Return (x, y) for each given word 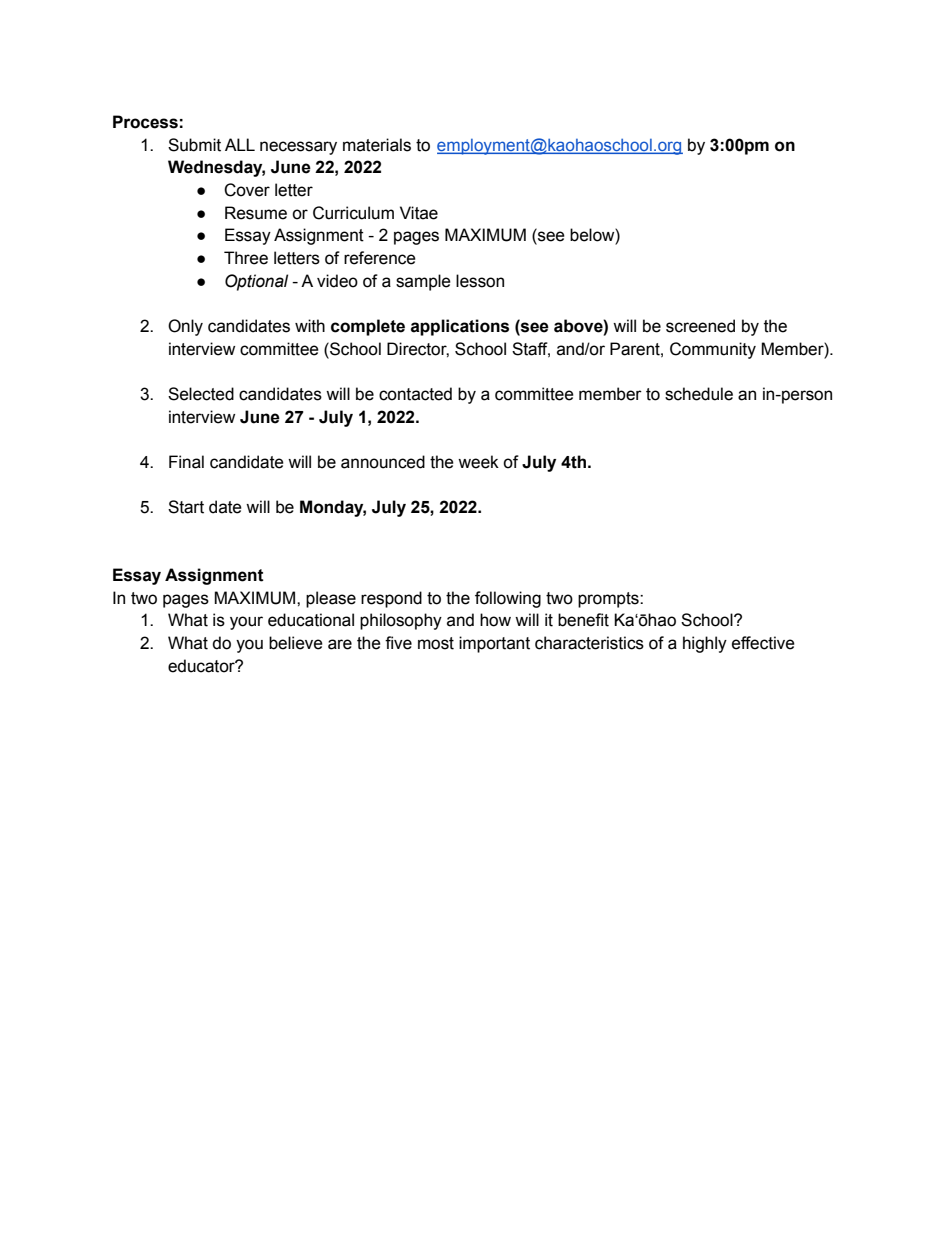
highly (705, 644)
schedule (699, 394)
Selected (201, 394)
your (246, 623)
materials (377, 145)
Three (246, 258)
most (436, 643)
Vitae (419, 213)
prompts (609, 600)
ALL (240, 144)
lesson (480, 281)
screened (700, 326)
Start (186, 507)
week (478, 462)
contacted (415, 394)
